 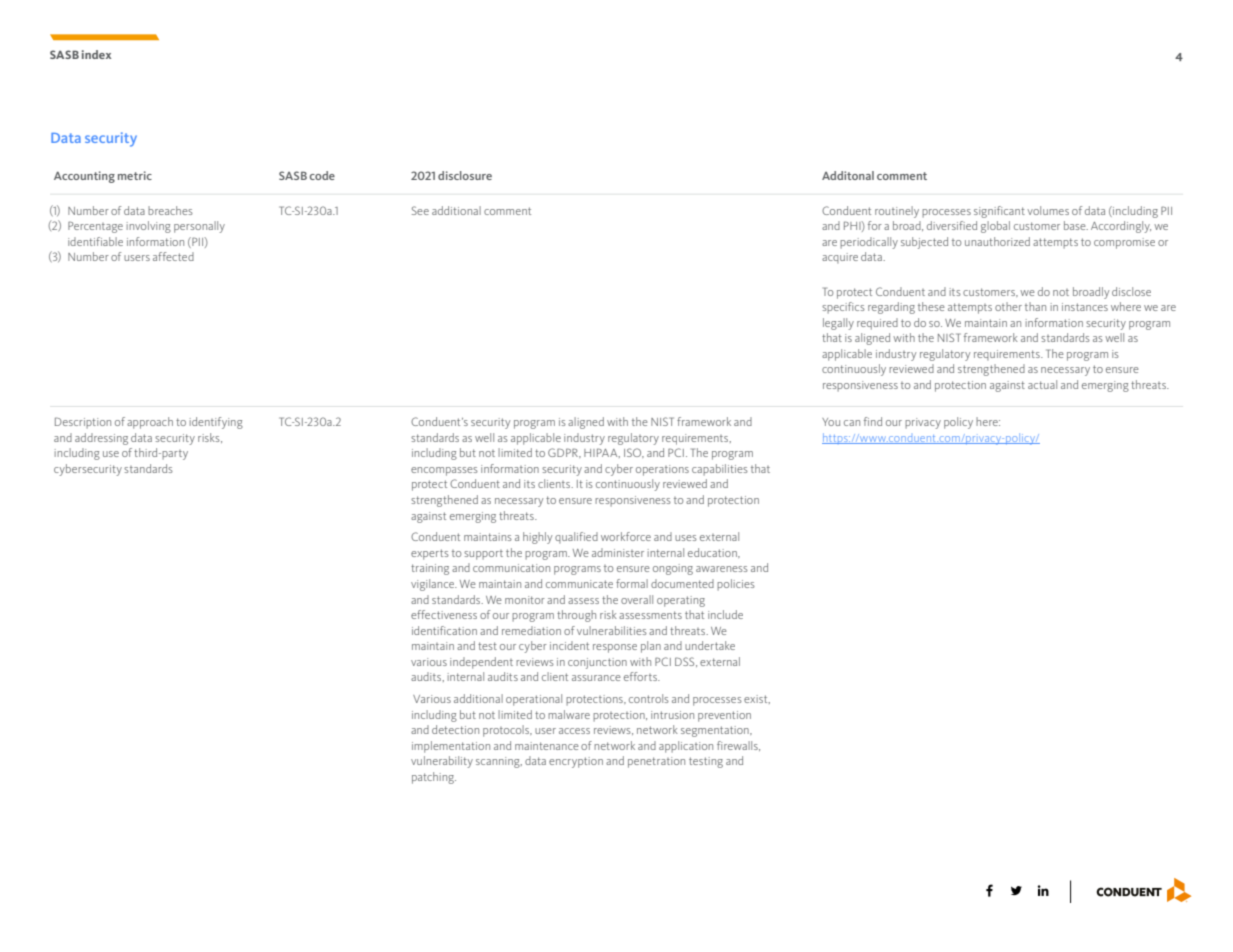 What do you see at coordinates (634, 453) in the image?
I see `ISO` at bounding box center [634, 453].
